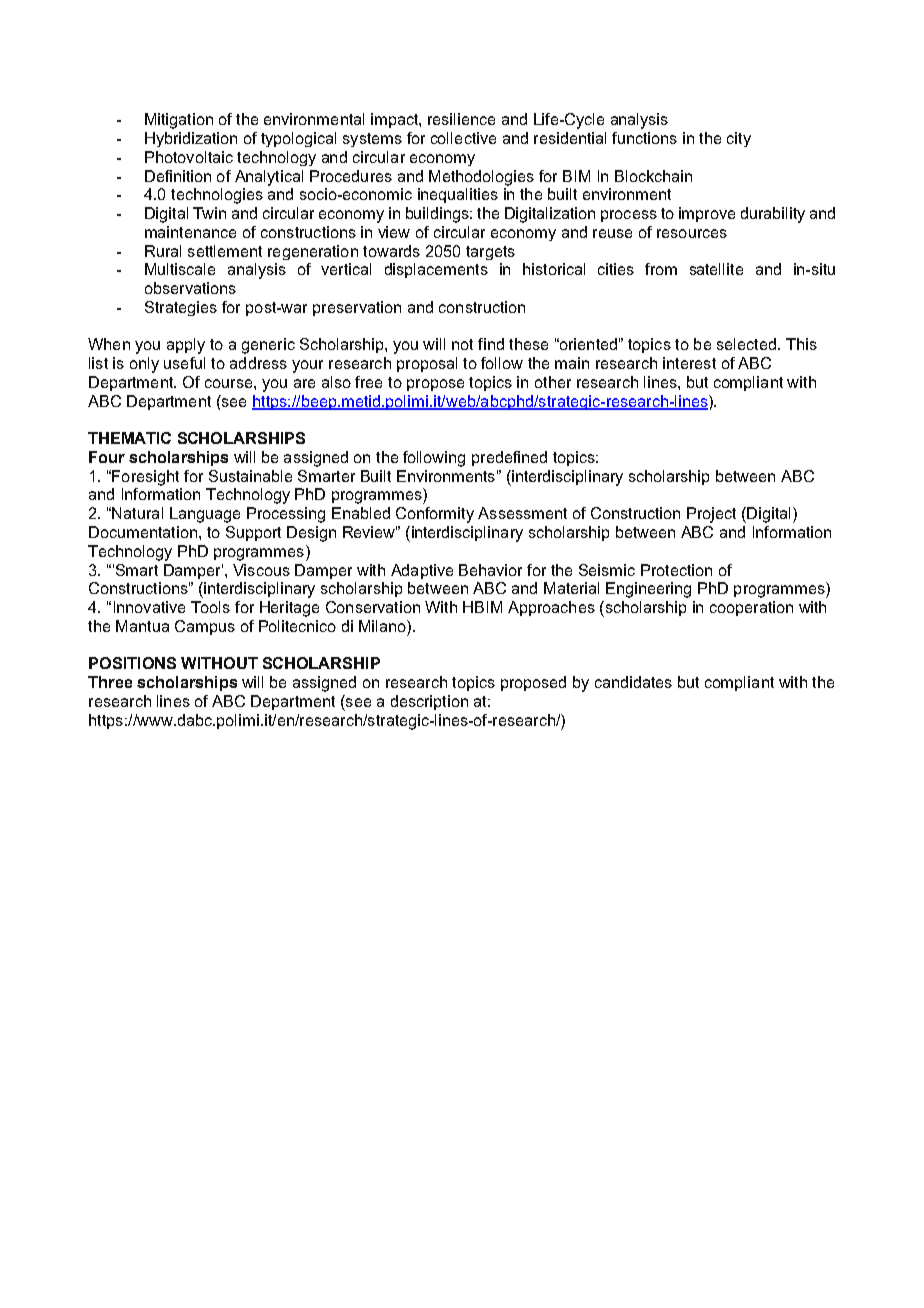 This screenshot has height=1308, width=924. I want to click on Hybridization, so click(191, 139).
